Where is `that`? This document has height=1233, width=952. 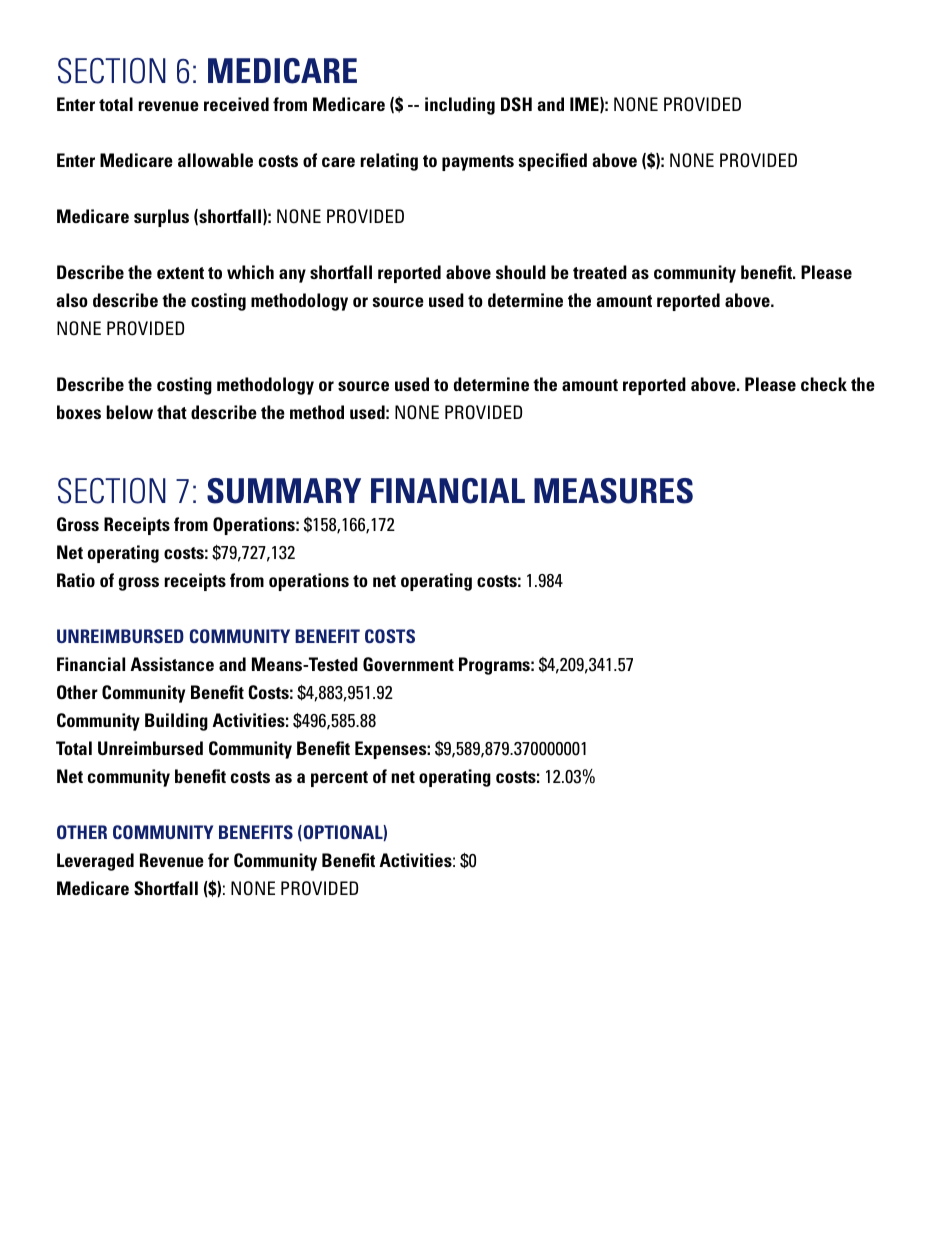
that is located at coordinates (172, 412).
